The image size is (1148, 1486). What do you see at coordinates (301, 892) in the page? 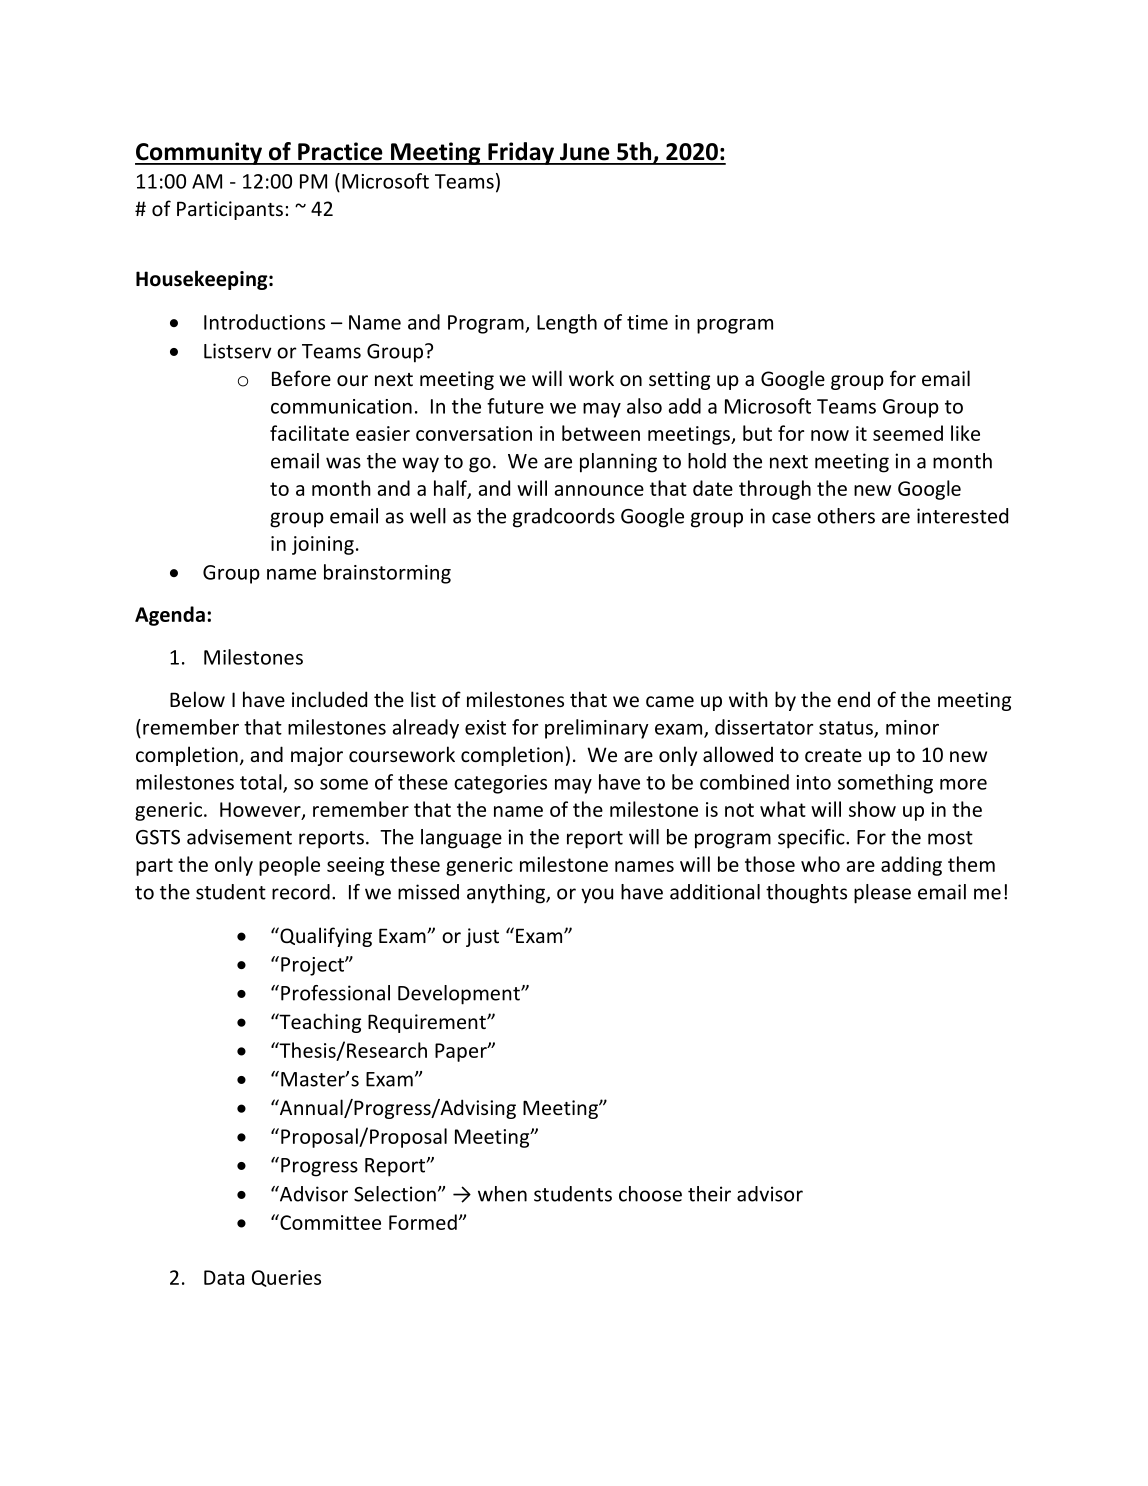
I see `record` at bounding box center [301, 892].
